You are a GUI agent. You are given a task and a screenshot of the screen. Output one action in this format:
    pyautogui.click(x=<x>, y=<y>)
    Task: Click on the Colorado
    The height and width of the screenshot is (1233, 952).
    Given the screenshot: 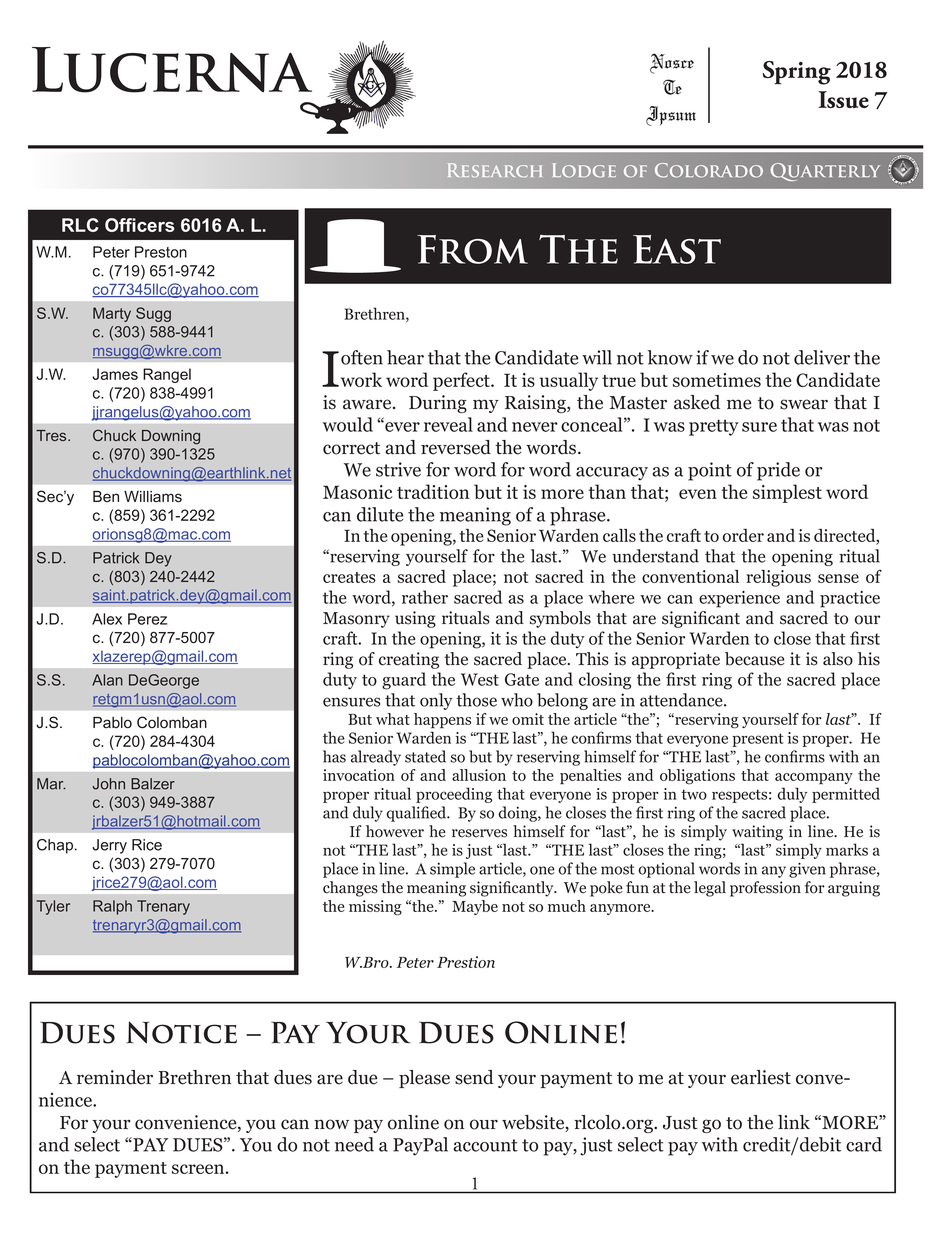 What is the action you would take?
    pyautogui.click(x=709, y=170)
